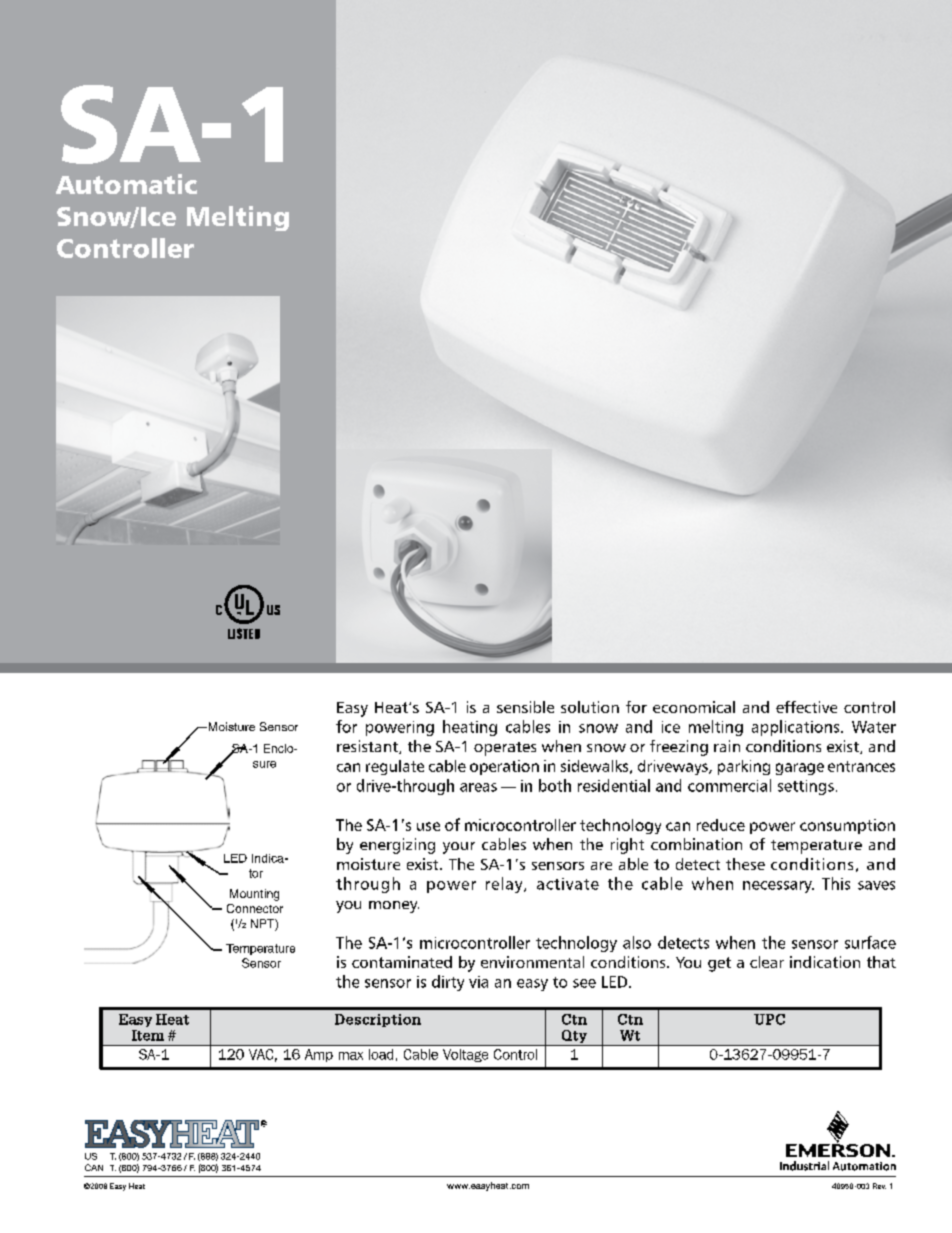  Describe the element at coordinates (465, 1055) in the document. I see `Voltage` at that location.
